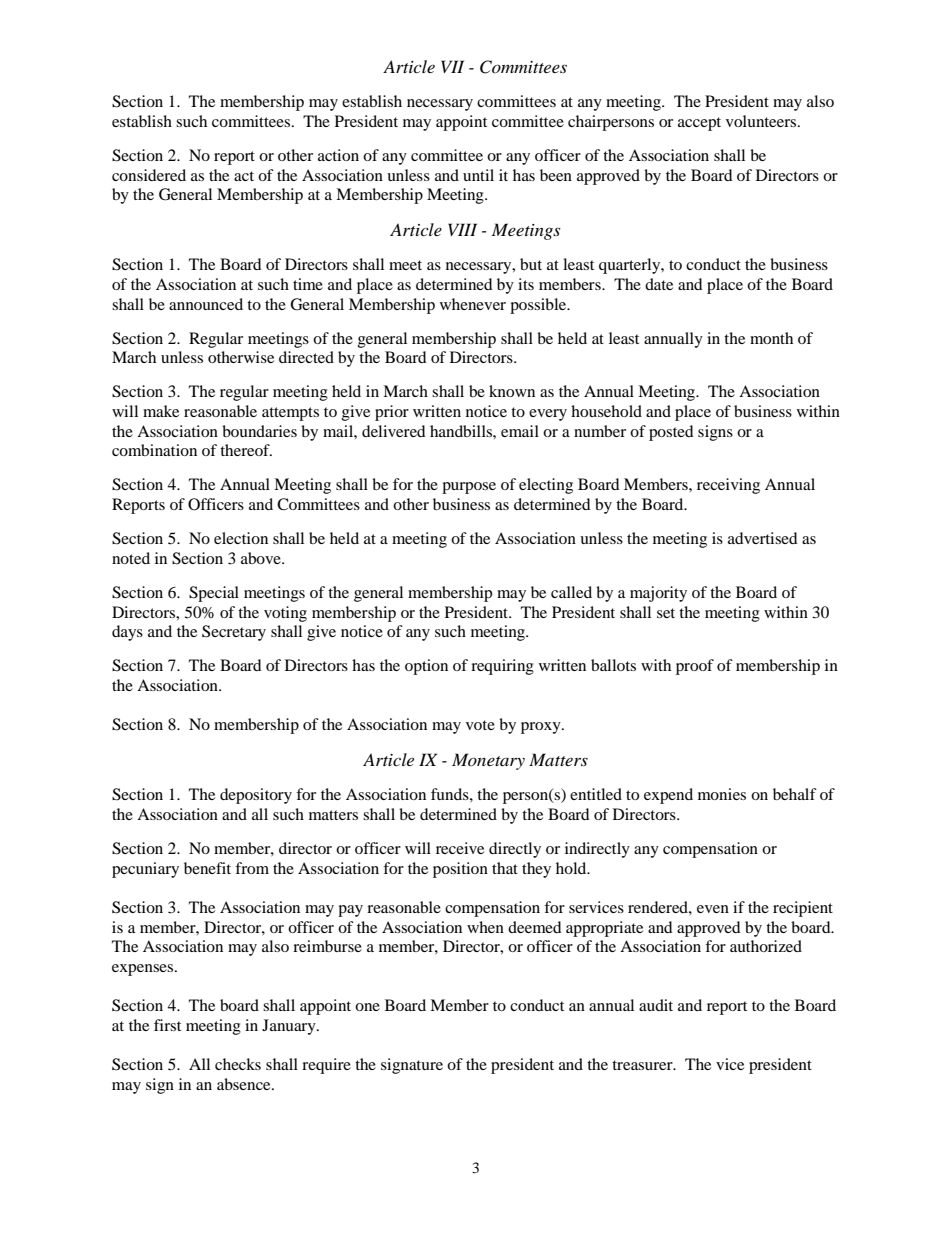  What do you see at coordinates (539, 306) in the screenshot?
I see `possible` at bounding box center [539, 306].
